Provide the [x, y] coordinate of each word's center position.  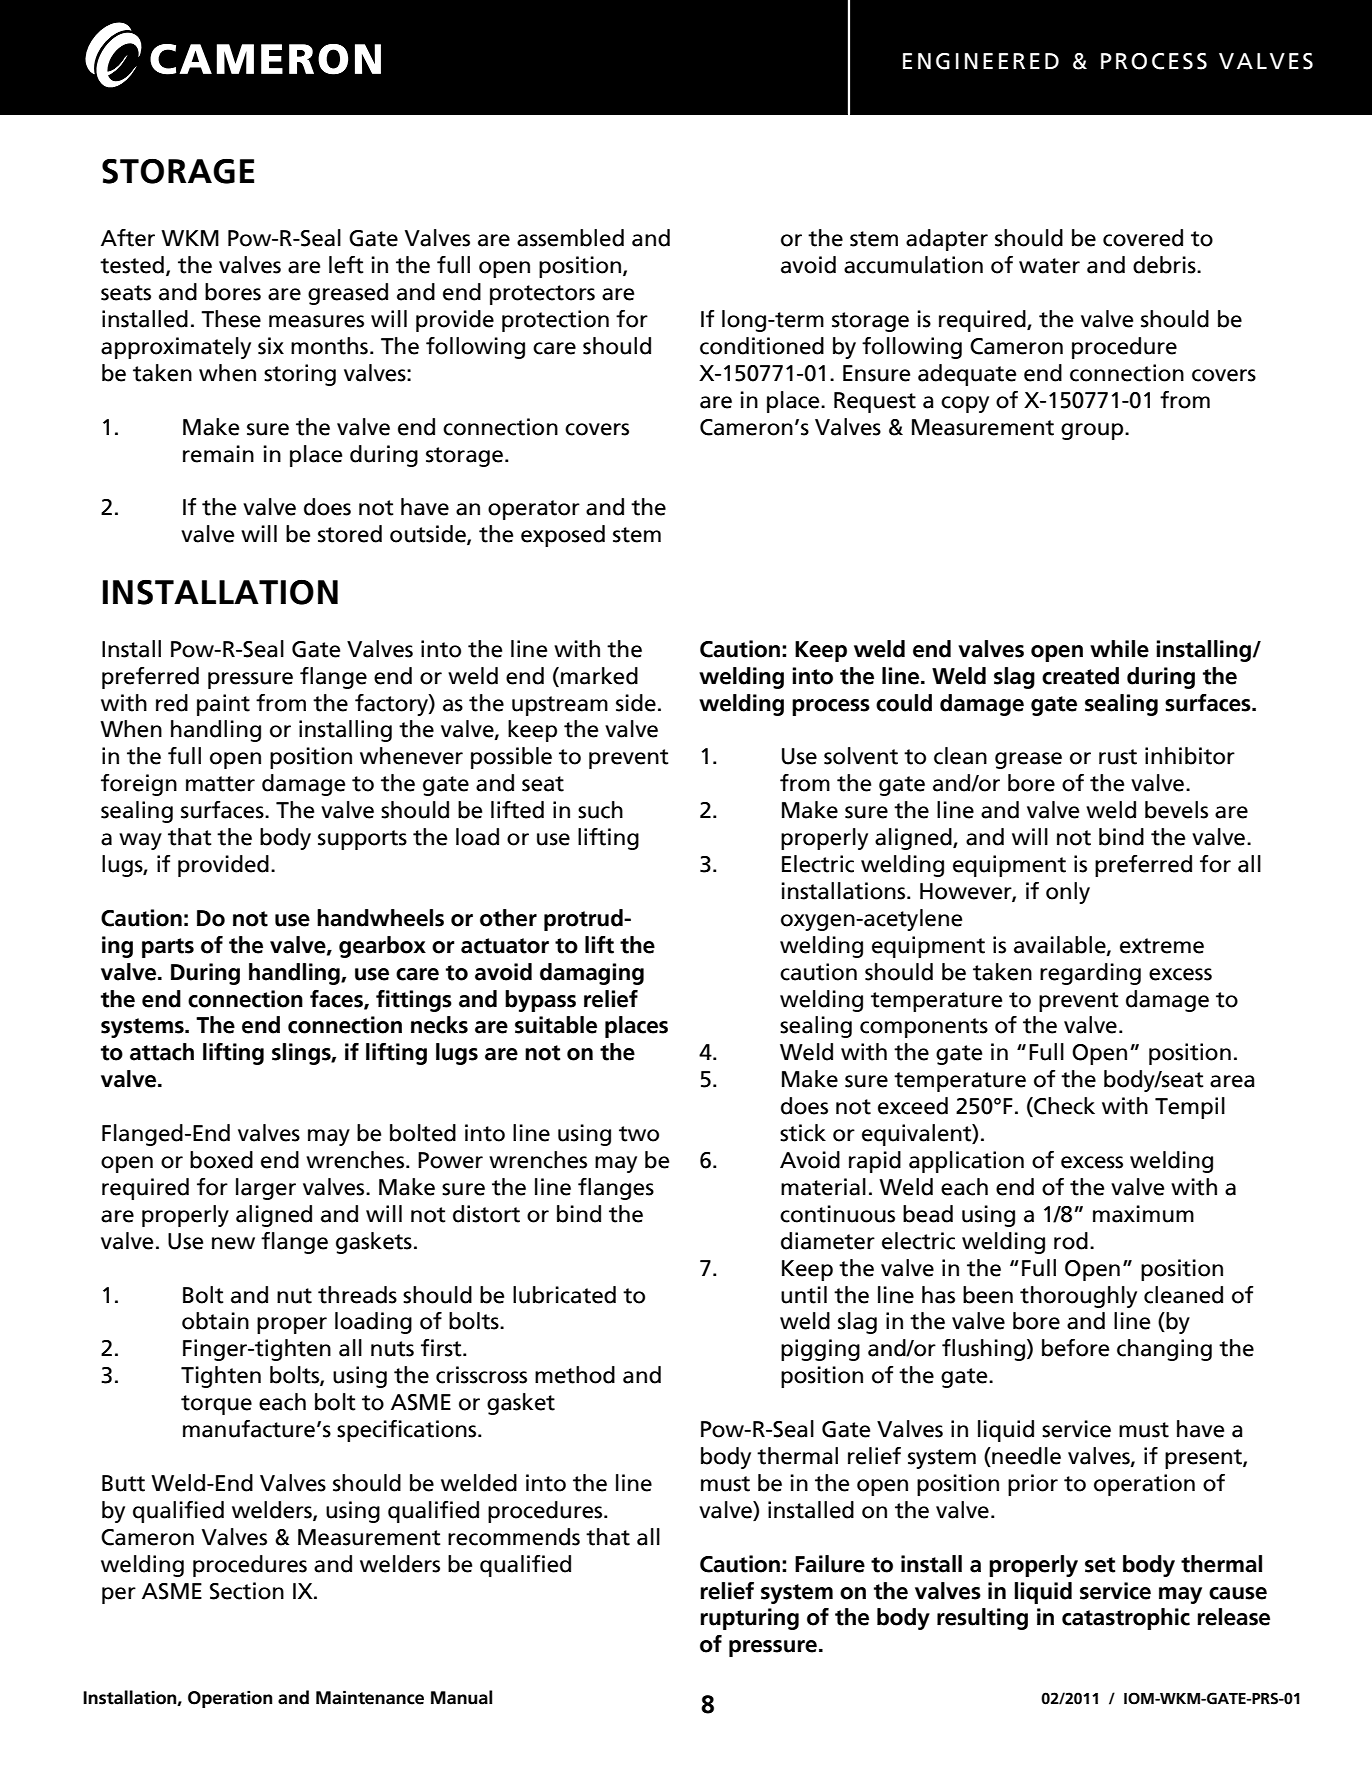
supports [362, 840]
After [128, 238]
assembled [570, 238]
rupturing [749, 1619]
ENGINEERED [981, 61]
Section [247, 1591]
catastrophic [1126, 1619]
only [1068, 893]
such [600, 810]
